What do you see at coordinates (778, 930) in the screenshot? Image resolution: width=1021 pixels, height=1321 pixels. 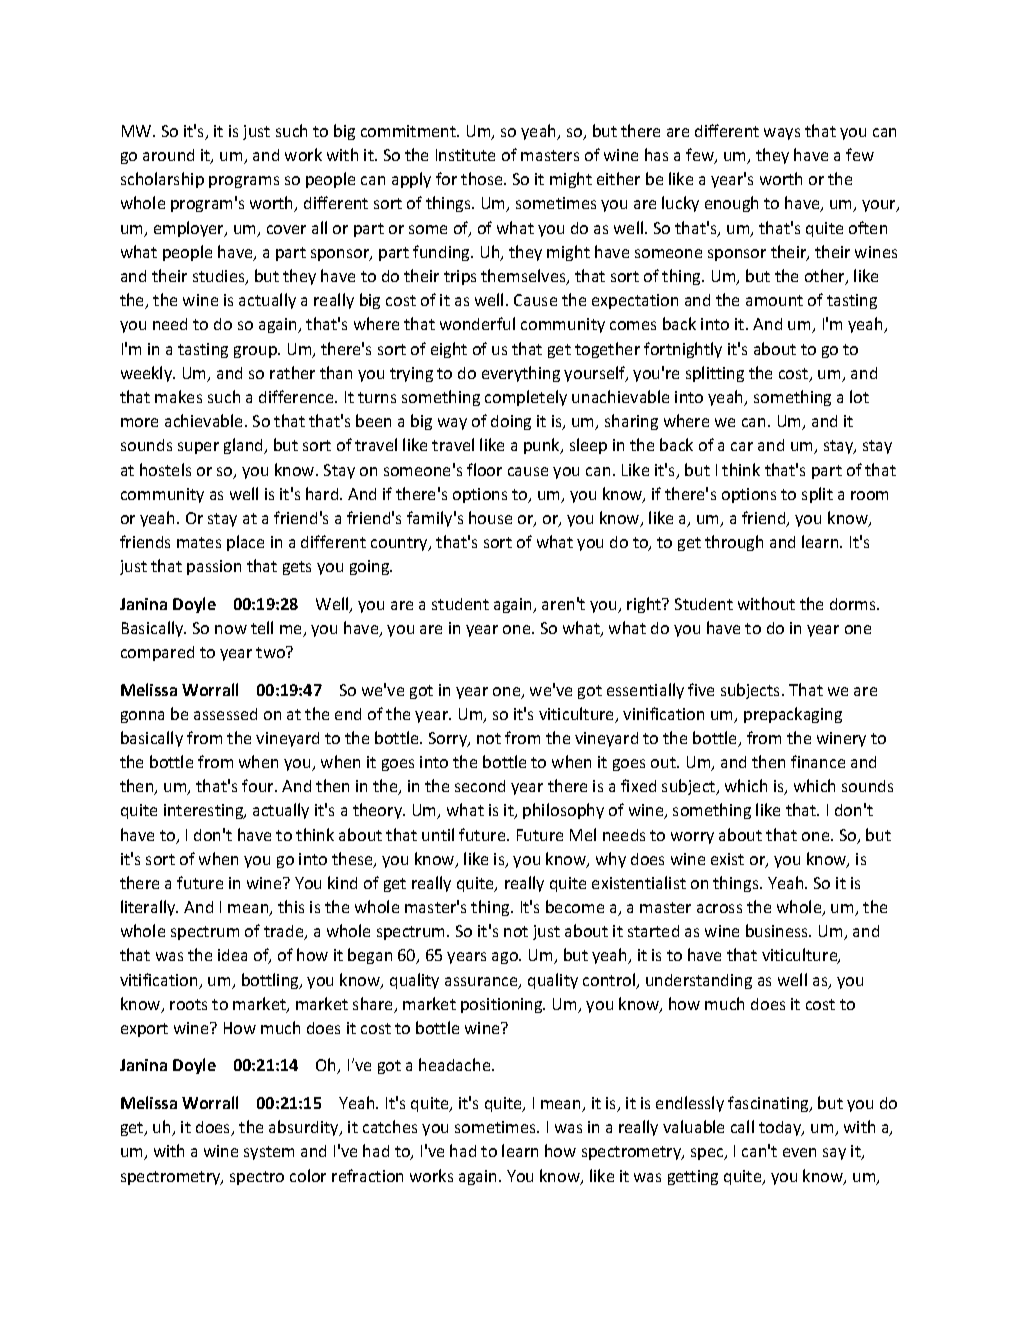 I see `business` at bounding box center [778, 930].
